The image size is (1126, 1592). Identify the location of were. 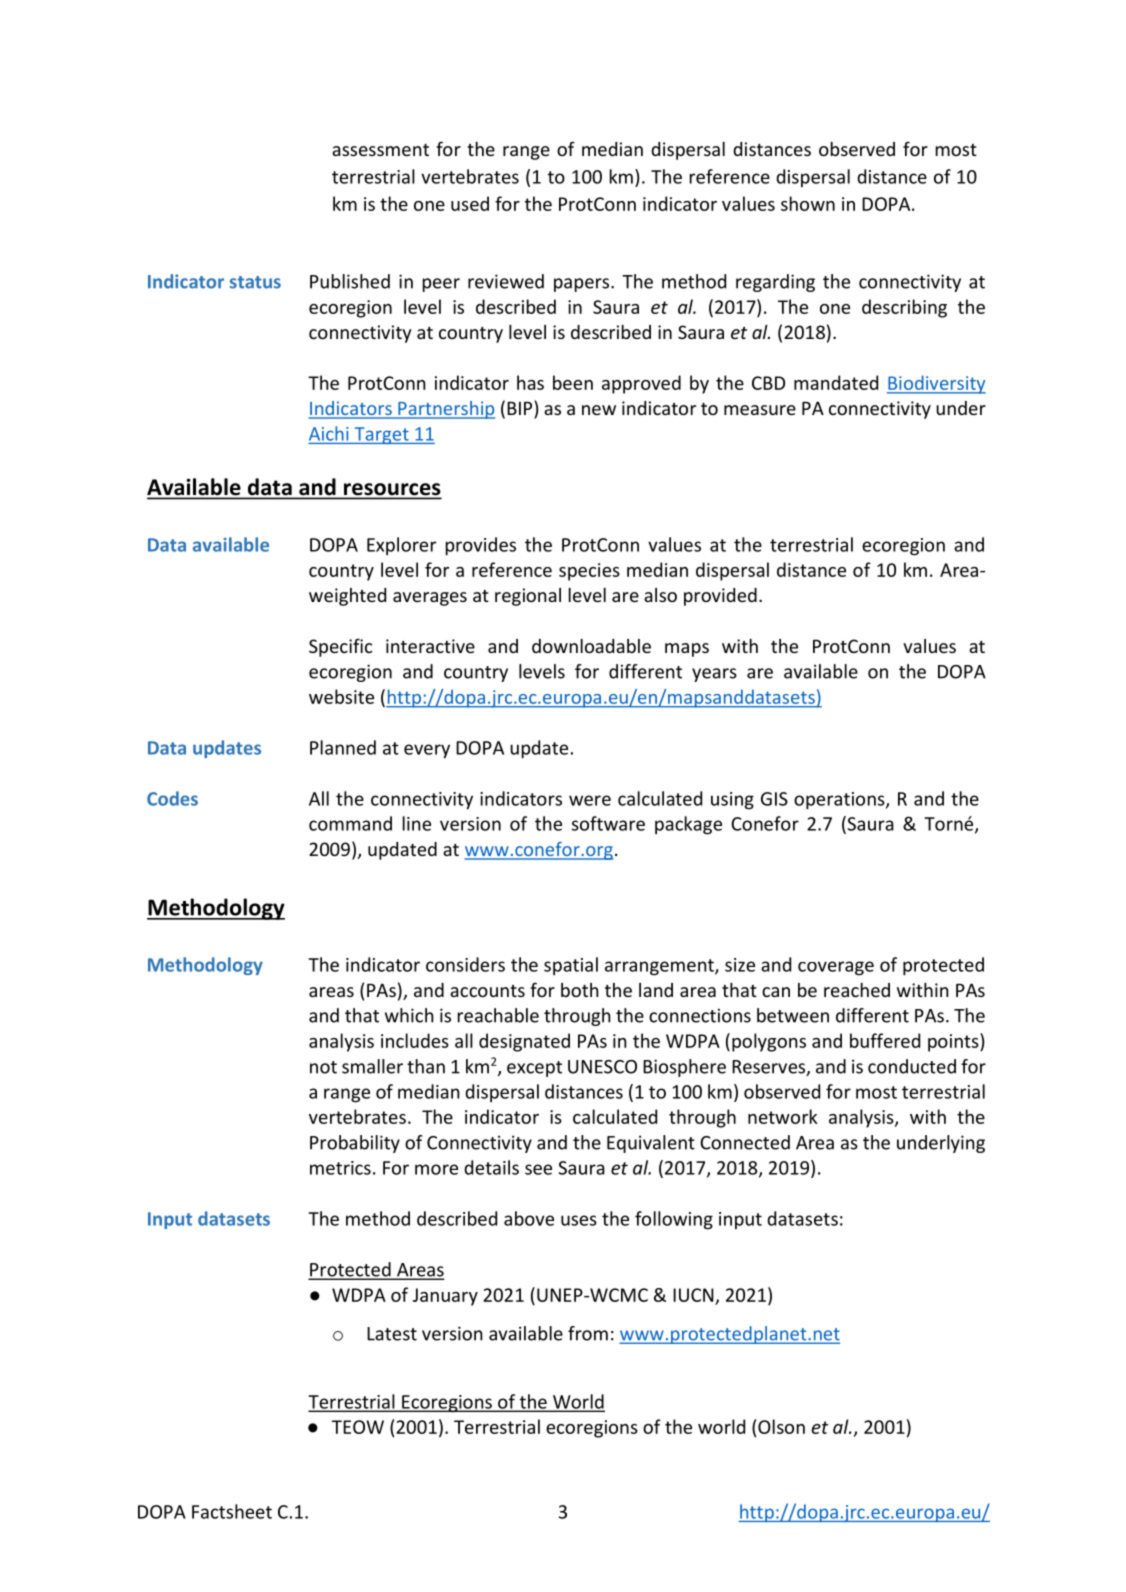
(590, 800).
